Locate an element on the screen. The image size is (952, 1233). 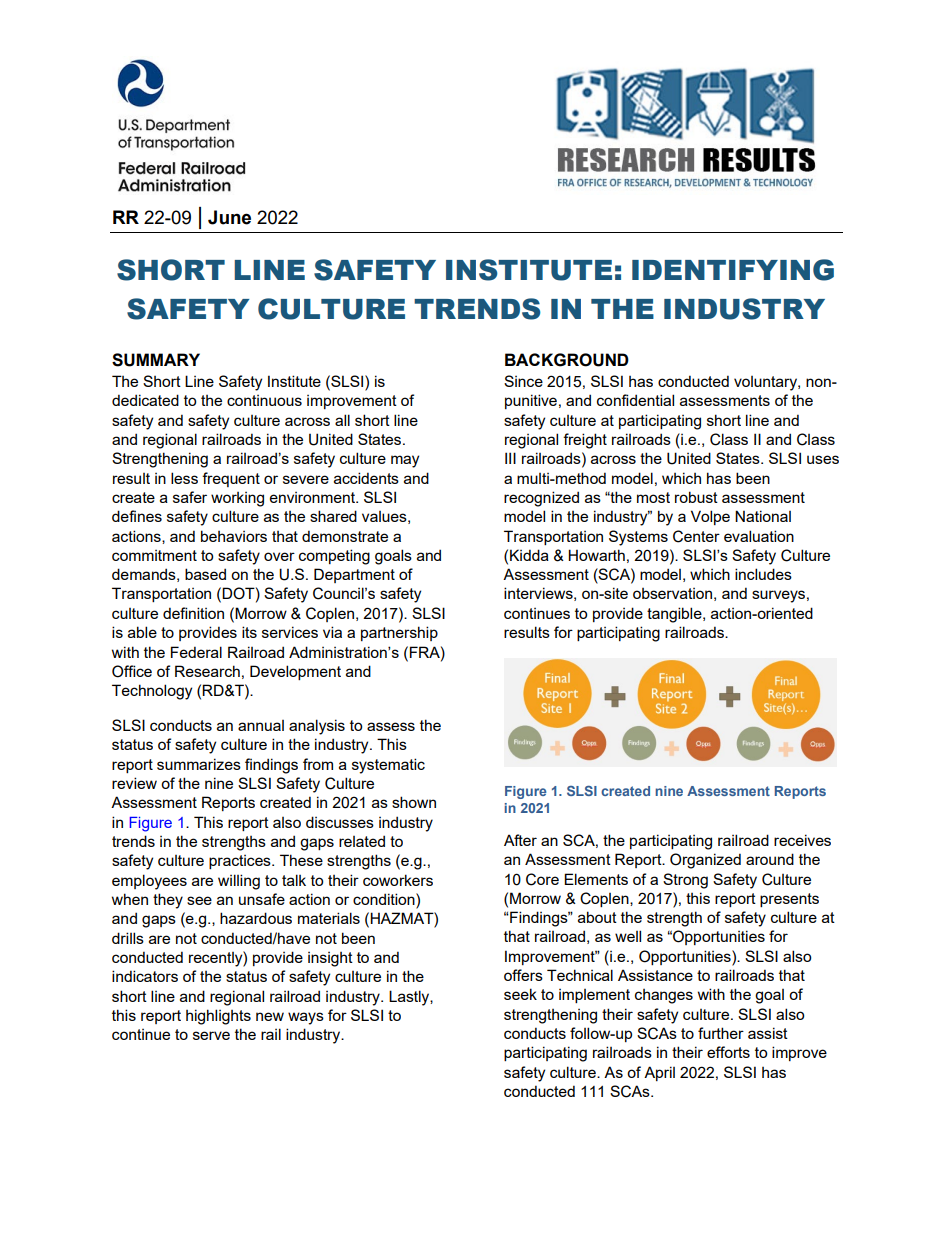
seek is located at coordinates (520, 994).
